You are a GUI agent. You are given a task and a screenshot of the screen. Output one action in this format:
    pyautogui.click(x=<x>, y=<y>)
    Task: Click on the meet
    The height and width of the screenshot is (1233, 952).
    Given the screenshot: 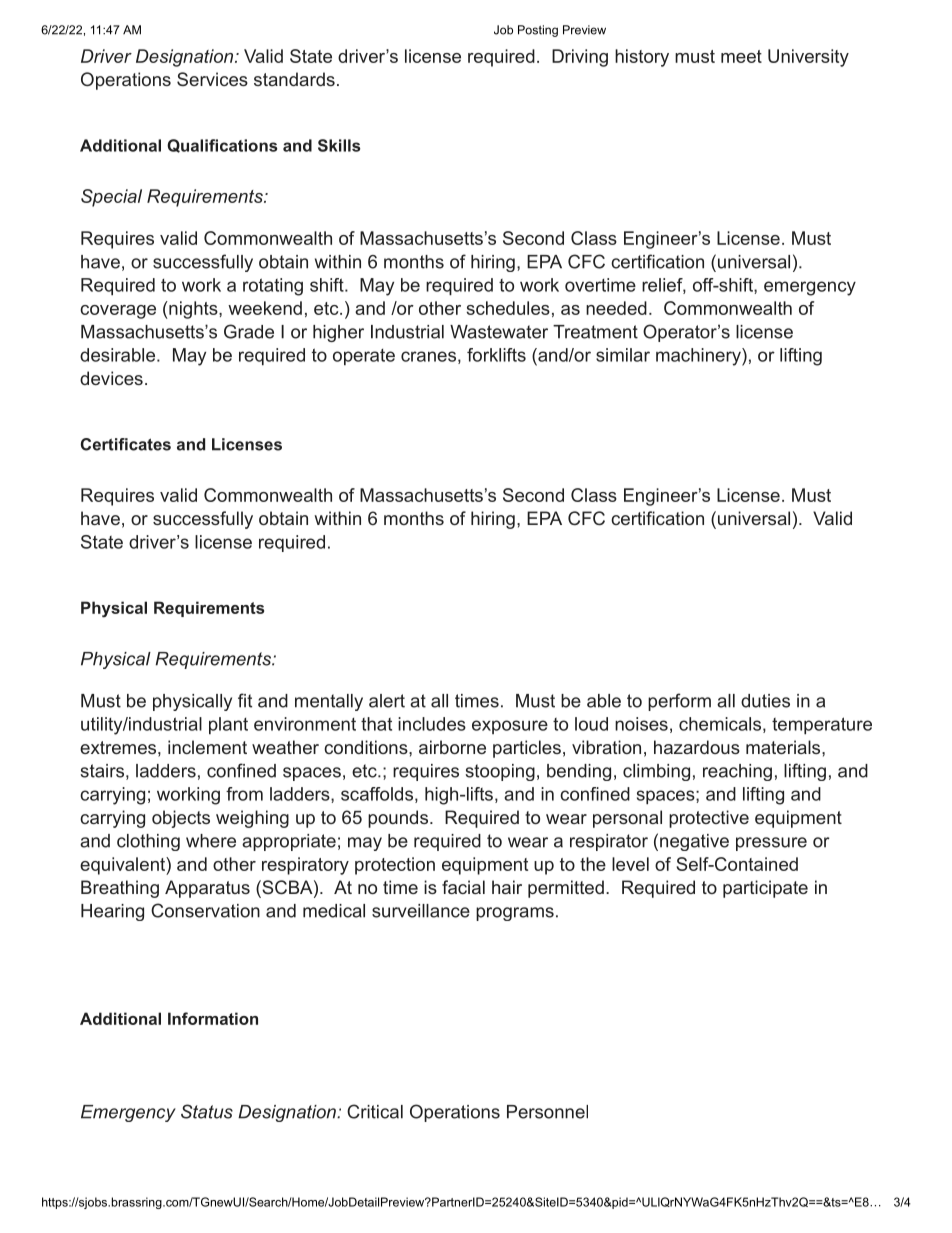 What is the action you would take?
    pyautogui.click(x=741, y=56)
